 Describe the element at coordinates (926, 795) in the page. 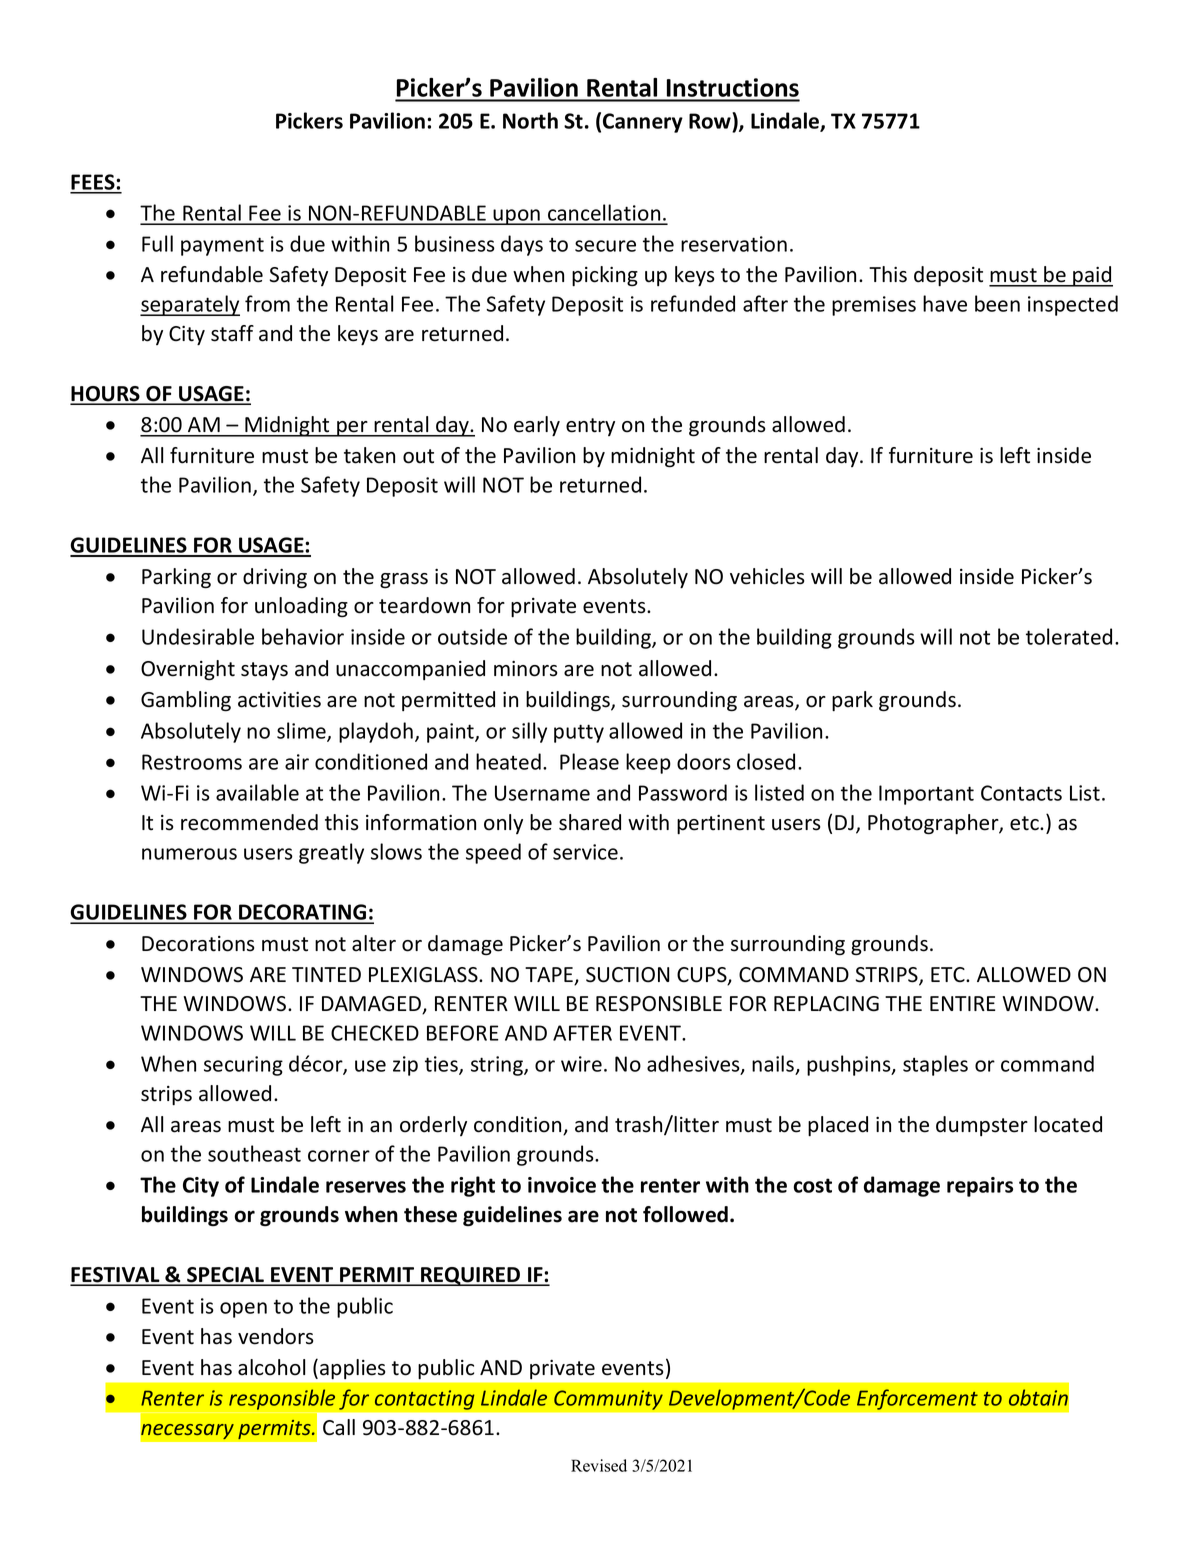

I see `Important` at that location.
